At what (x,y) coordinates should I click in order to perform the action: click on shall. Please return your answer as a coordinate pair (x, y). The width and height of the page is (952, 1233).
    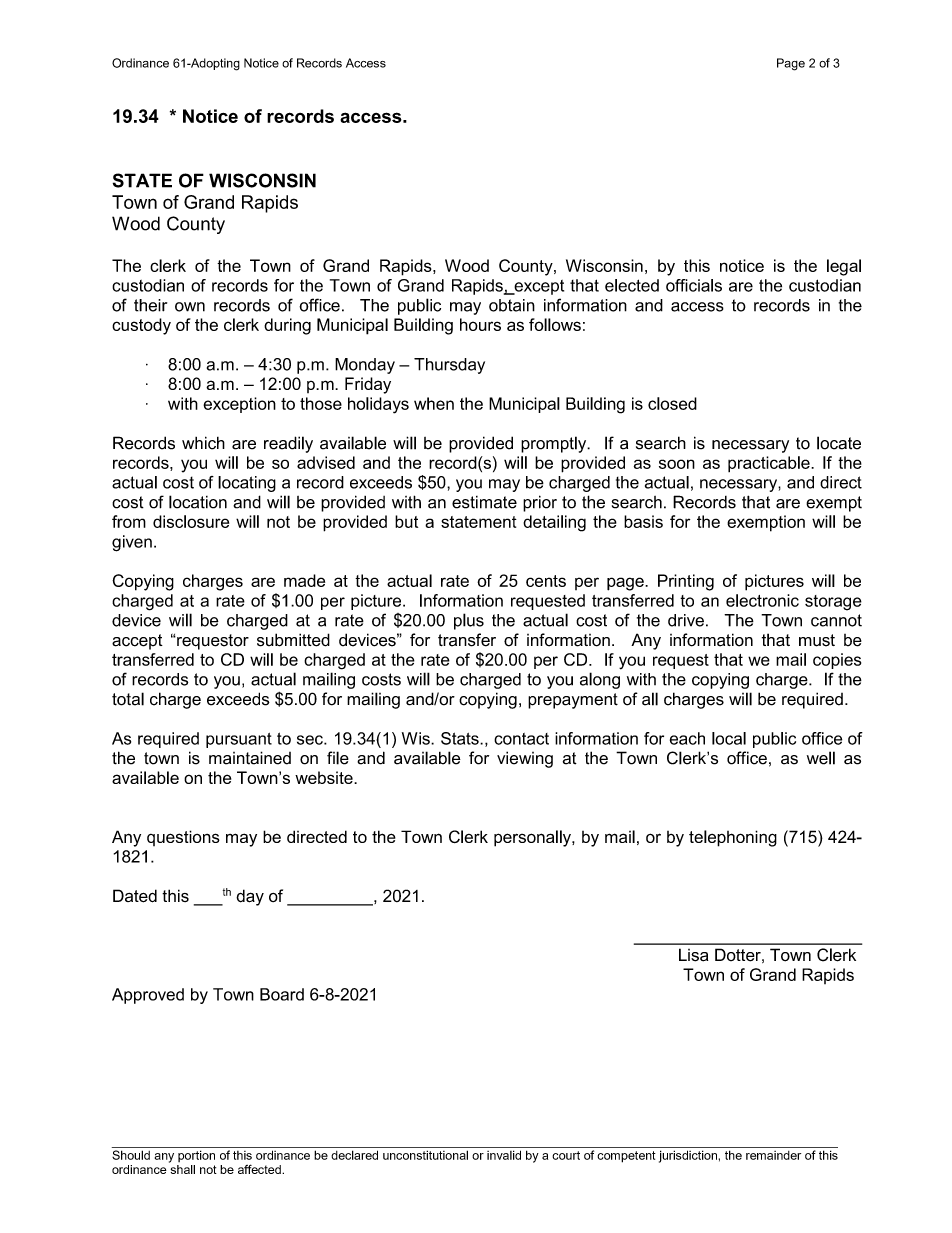
    Looking at the image, I should click on (182, 1168).
